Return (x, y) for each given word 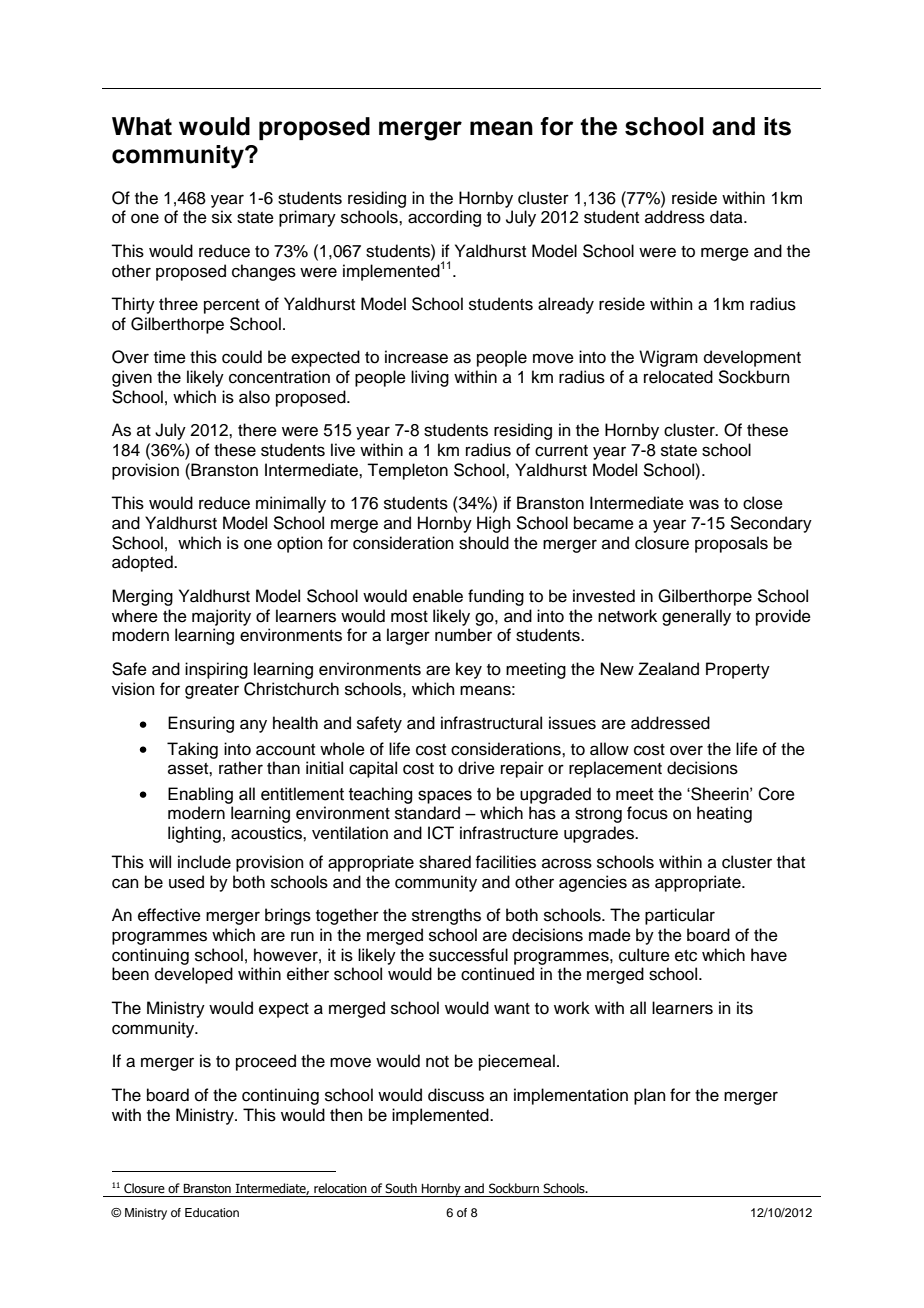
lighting (194, 834)
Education (212, 1212)
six (222, 217)
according (444, 218)
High (494, 524)
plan (650, 1096)
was (704, 504)
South (401, 1188)
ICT (441, 833)
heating (724, 814)
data (727, 217)
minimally (291, 504)
